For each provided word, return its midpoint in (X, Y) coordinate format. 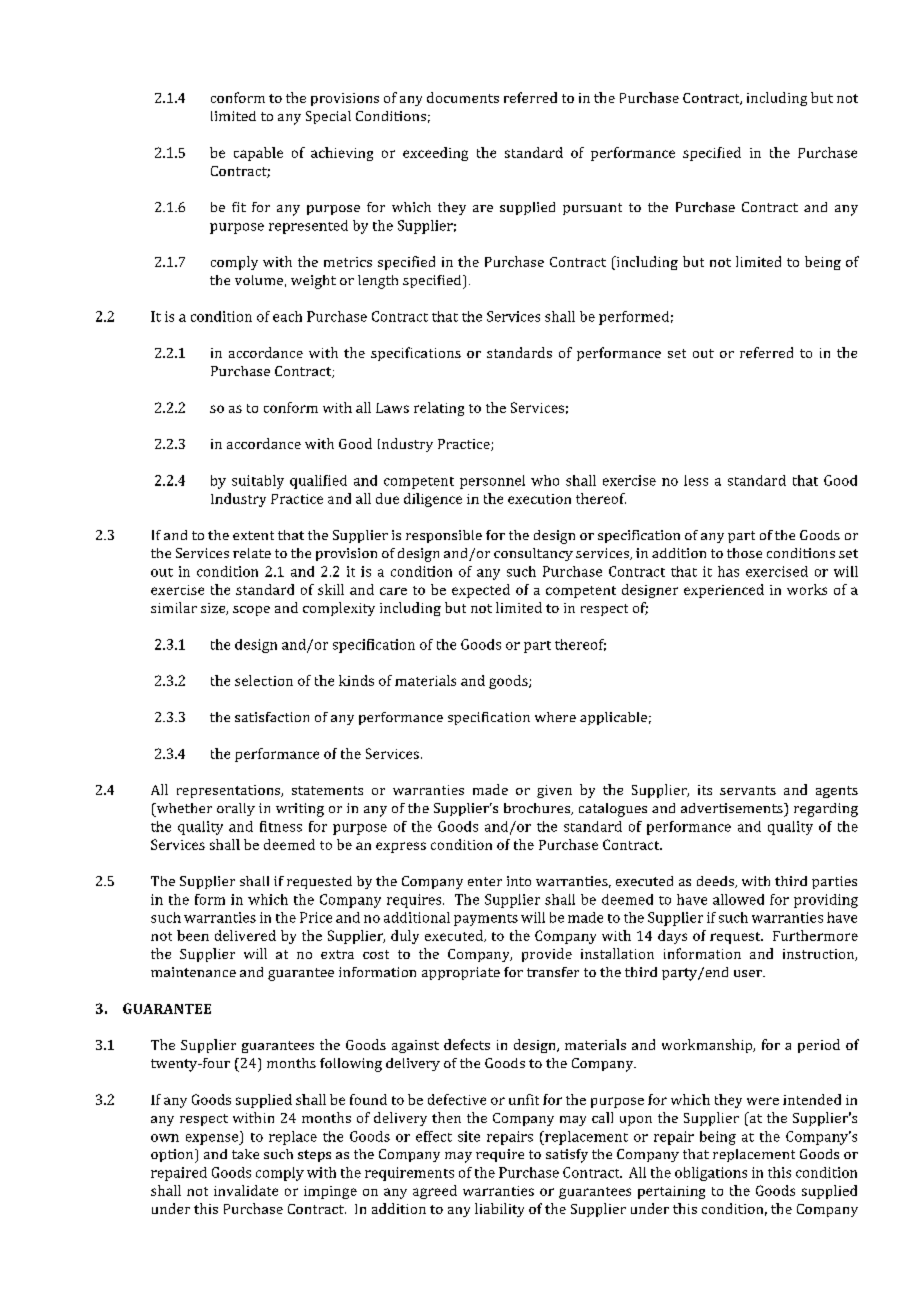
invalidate (246, 1190)
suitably (258, 482)
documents (463, 97)
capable (258, 154)
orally (236, 809)
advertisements (733, 808)
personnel (492, 482)
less (696, 480)
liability (499, 1210)
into (519, 881)
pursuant (592, 209)
